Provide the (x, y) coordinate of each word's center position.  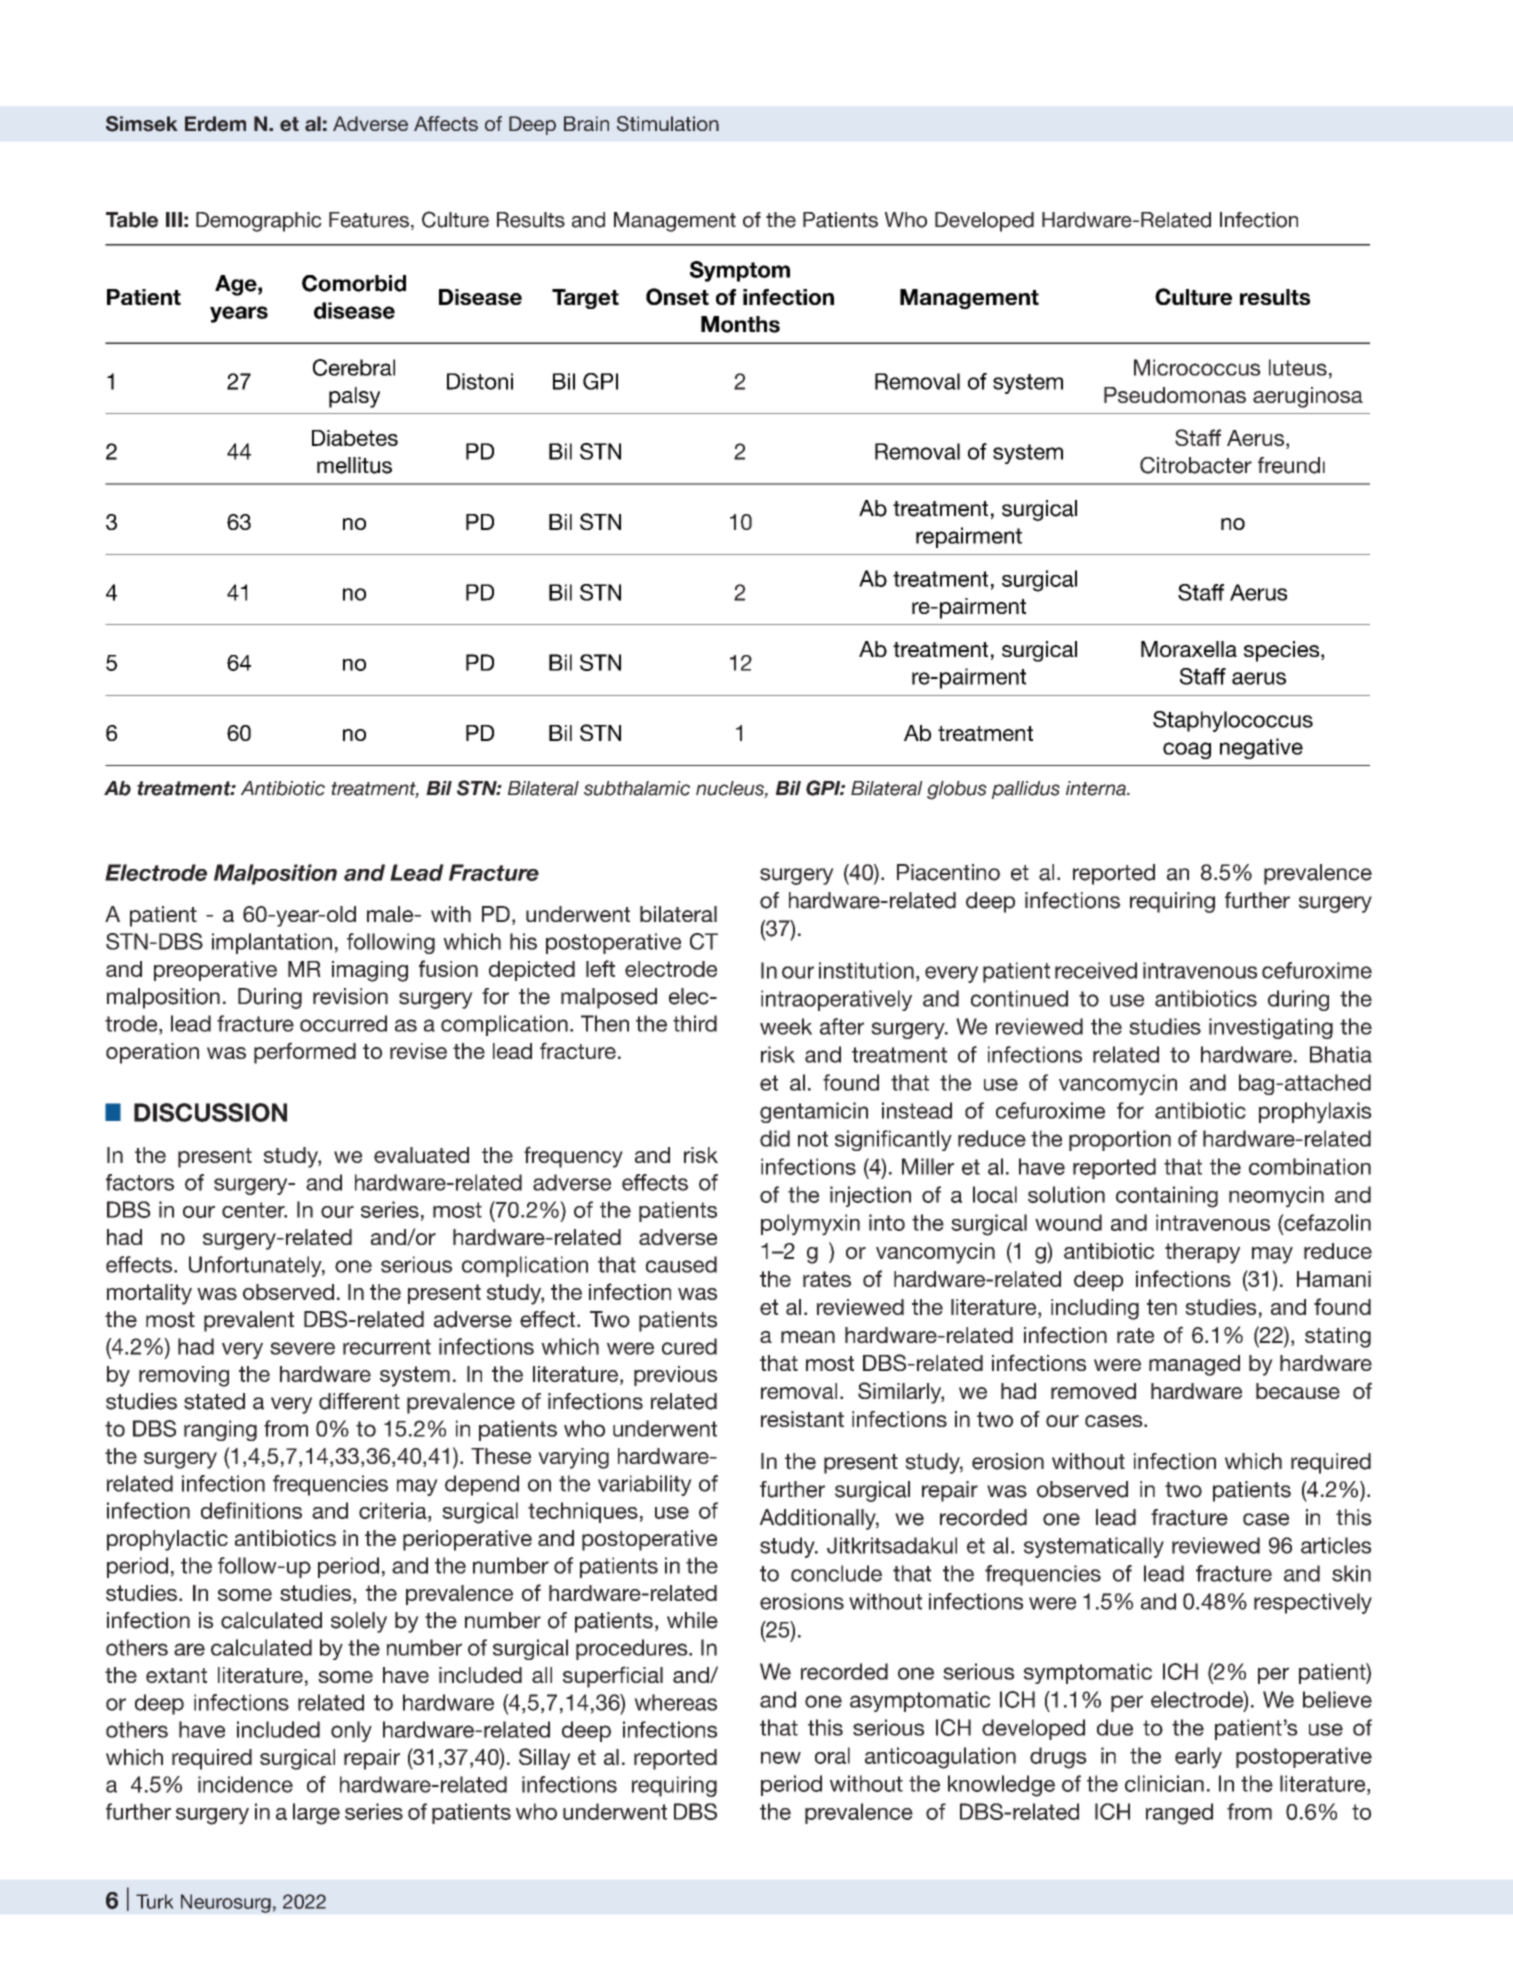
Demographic (259, 222)
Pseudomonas (1175, 395)
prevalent (249, 1321)
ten (1162, 1307)
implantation (272, 943)
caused (681, 1264)
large (316, 1814)
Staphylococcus (1233, 721)
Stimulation (668, 124)
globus (957, 790)
